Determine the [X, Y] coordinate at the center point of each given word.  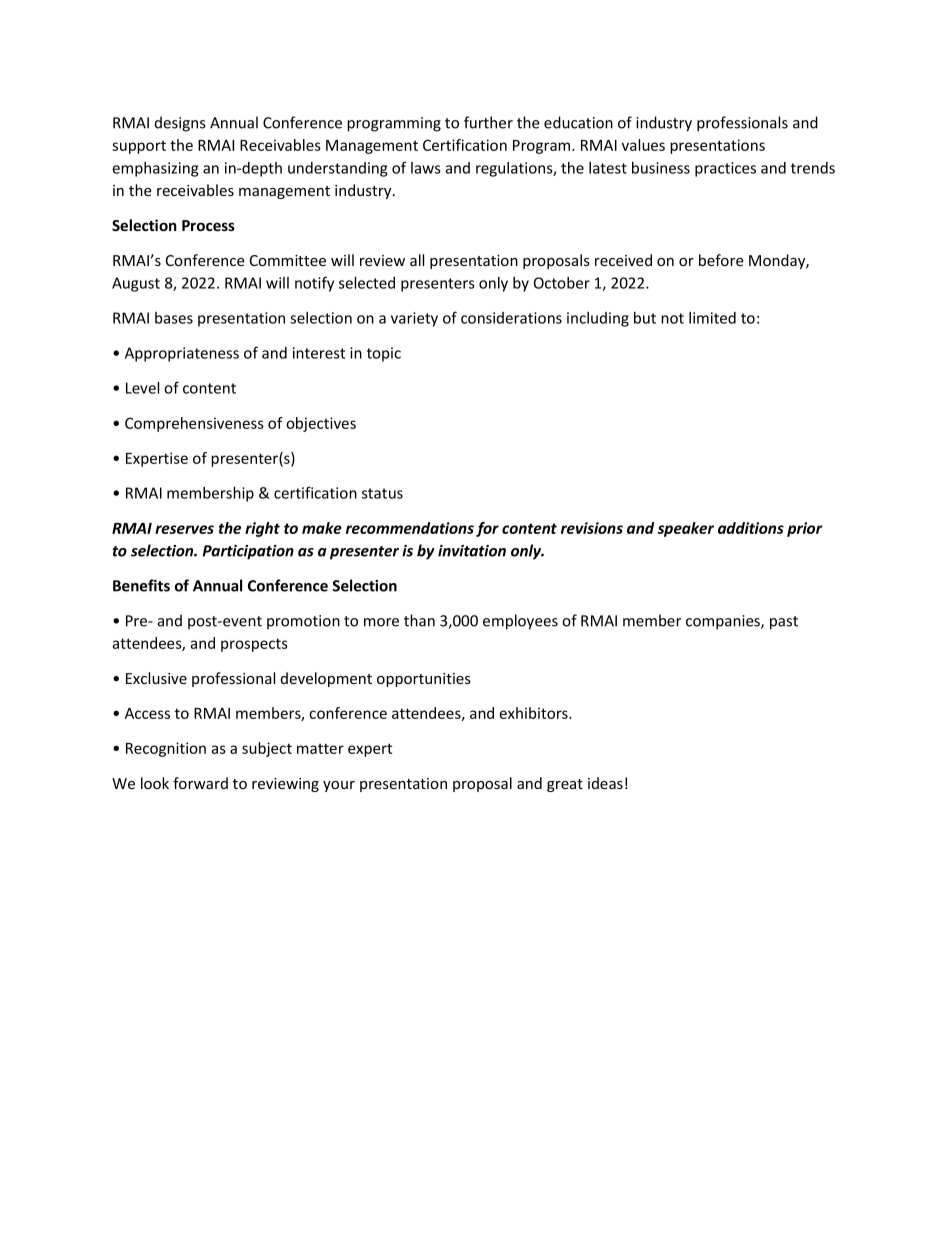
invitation [472, 551]
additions [751, 528]
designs [180, 124]
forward [200, 783]
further [488, 122]
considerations [511, 318]
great [565, 785]
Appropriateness [182, 354]
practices [725, 169]
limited [712, 318]
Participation [248, 552]
